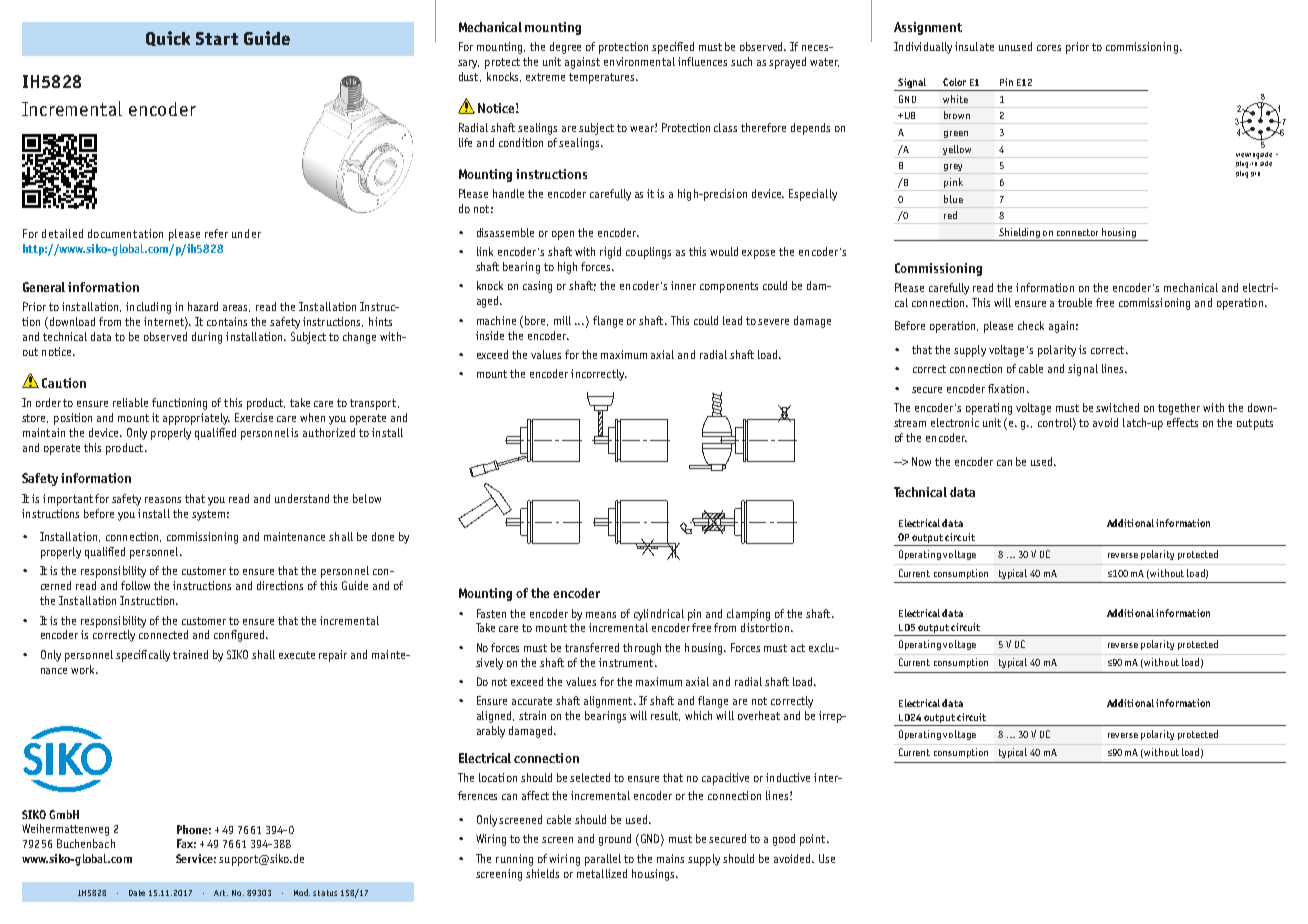 The image size is (1308, 924). Describe the element at coordinates (163, 500) in the screenshot. I see `reasons` at that location.
